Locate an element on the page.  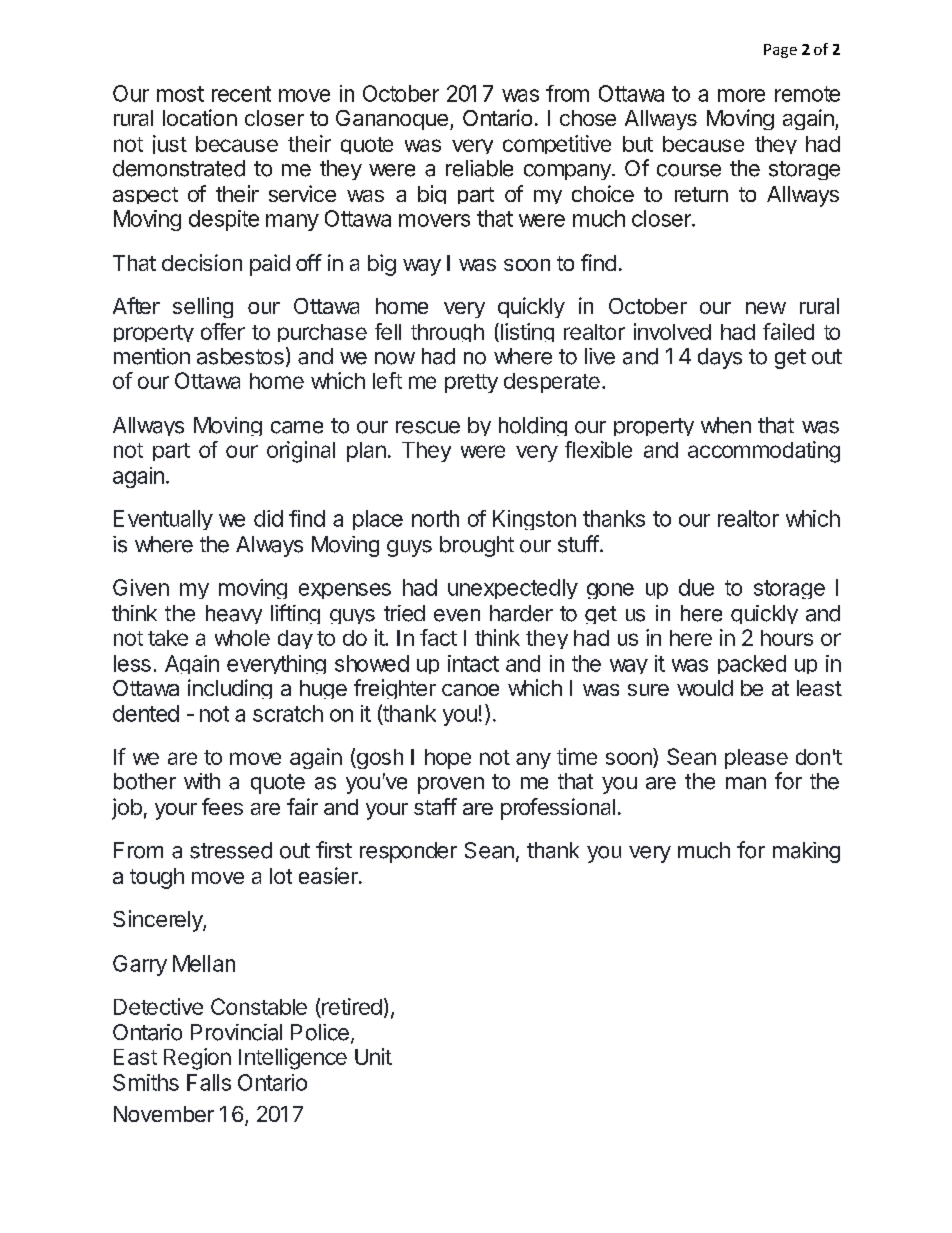
responder is located at coordinates (408, 852).
